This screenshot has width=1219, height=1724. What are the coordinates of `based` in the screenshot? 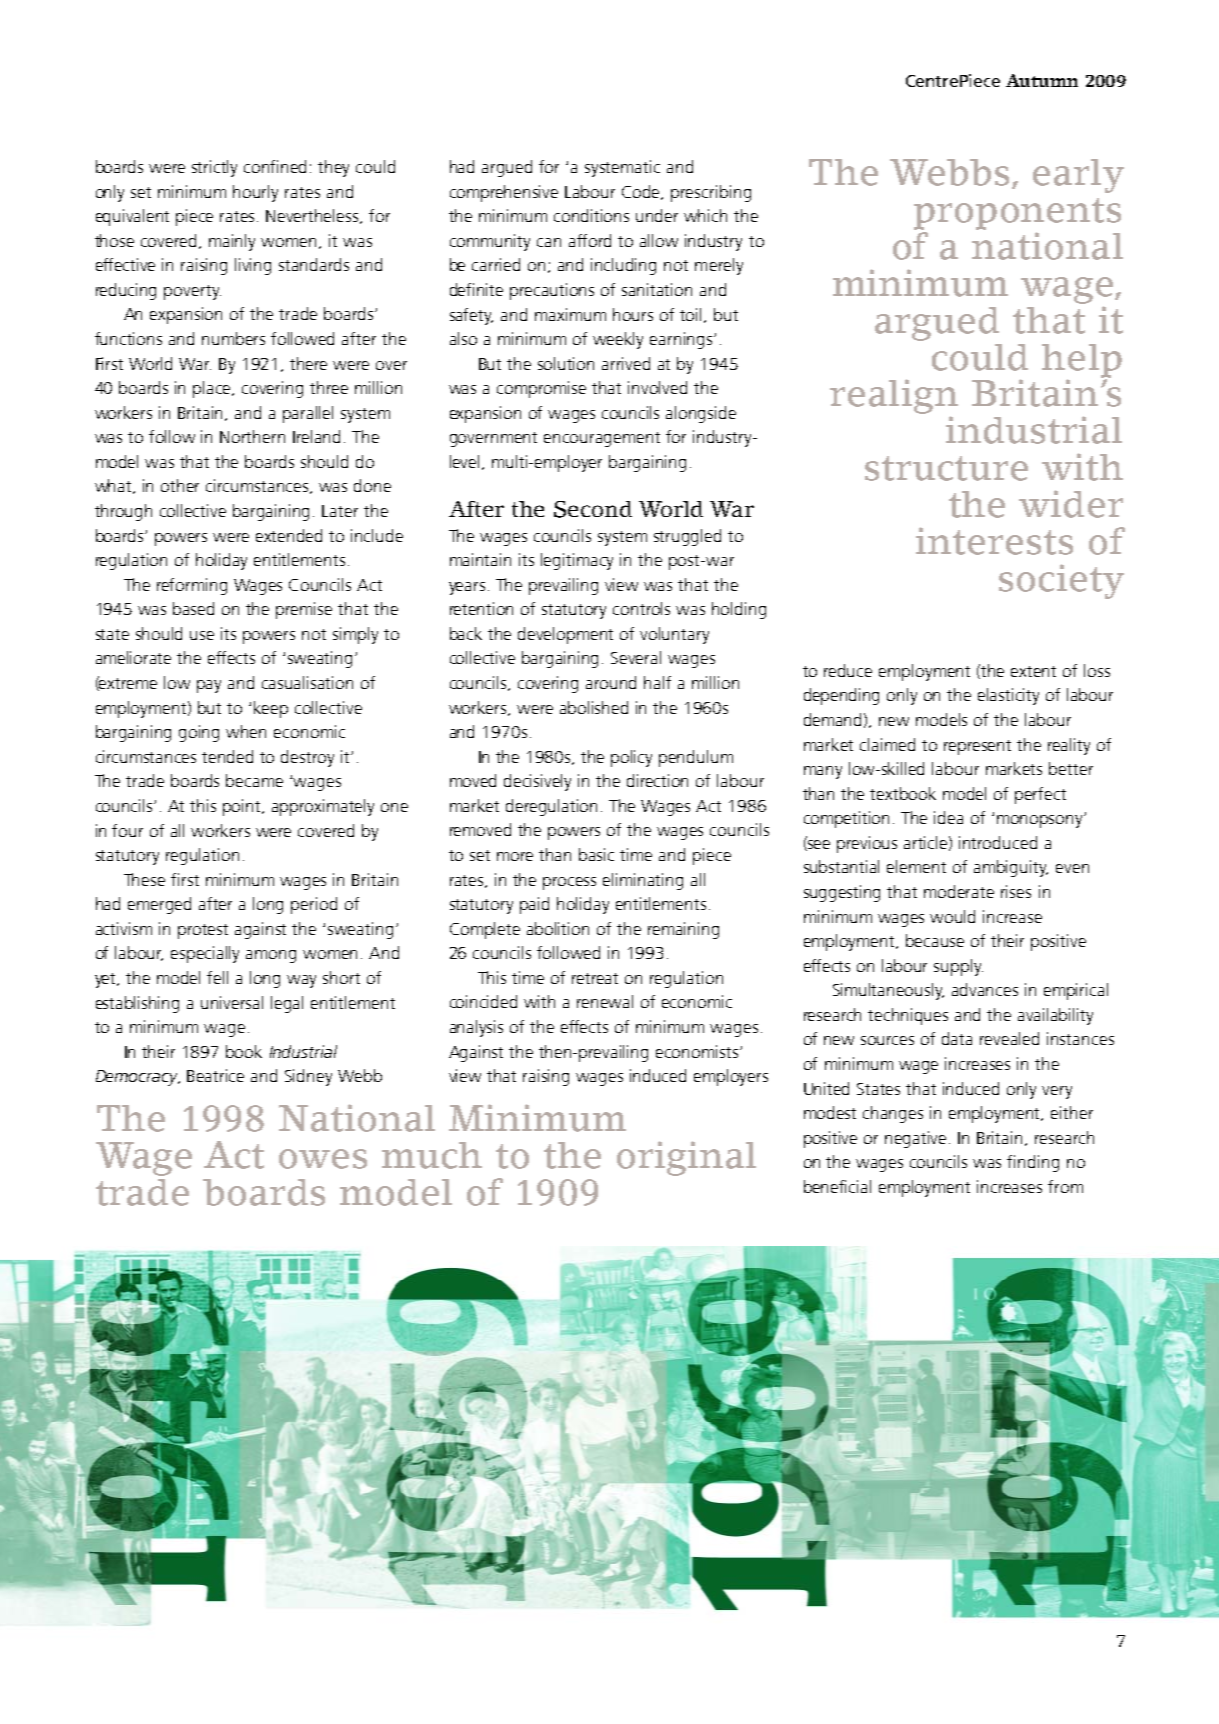 It's located at (193, 608).
